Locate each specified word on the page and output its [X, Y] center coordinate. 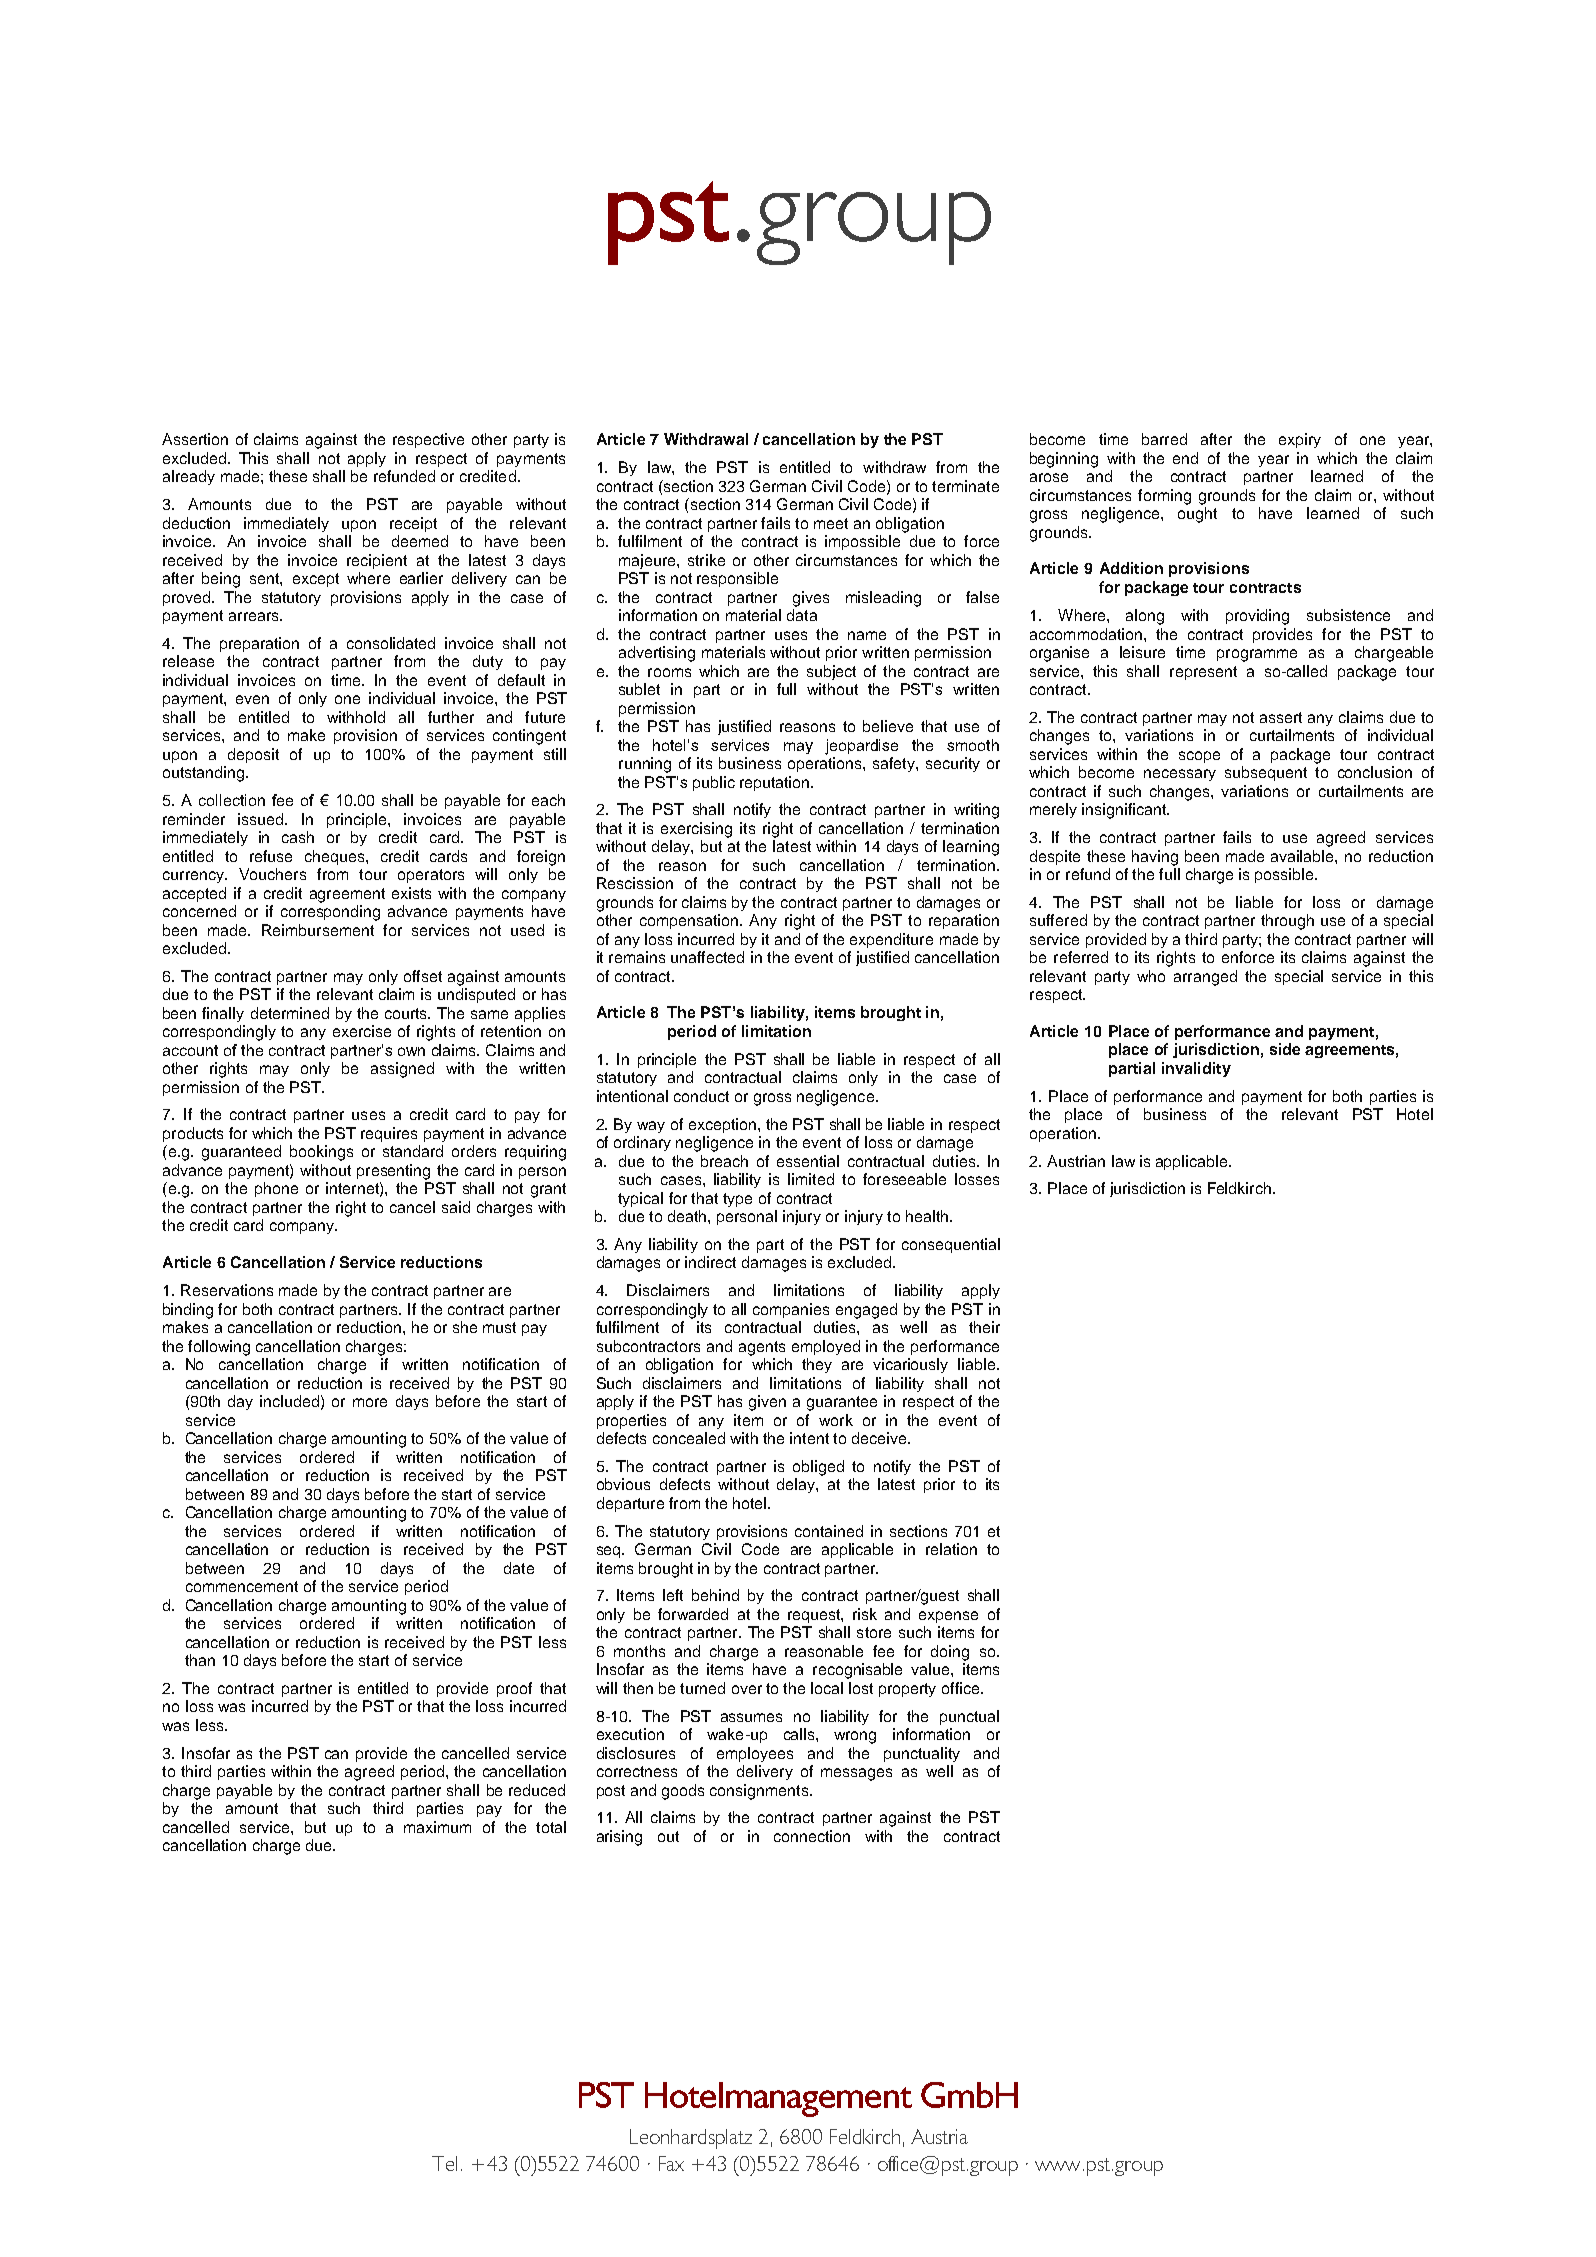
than [200, 1660]
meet [831, 523]
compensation [689, 921]
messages [856, 1774]
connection [812, 1836]
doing [950, 1653]
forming [1164, 497]
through [1287, 922]
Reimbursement [318, 930]
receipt [413, 524]
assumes [751, 1717]
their [984, 1327]
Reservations [227, 1290]
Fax [671, 2163]
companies [791, 1310]
